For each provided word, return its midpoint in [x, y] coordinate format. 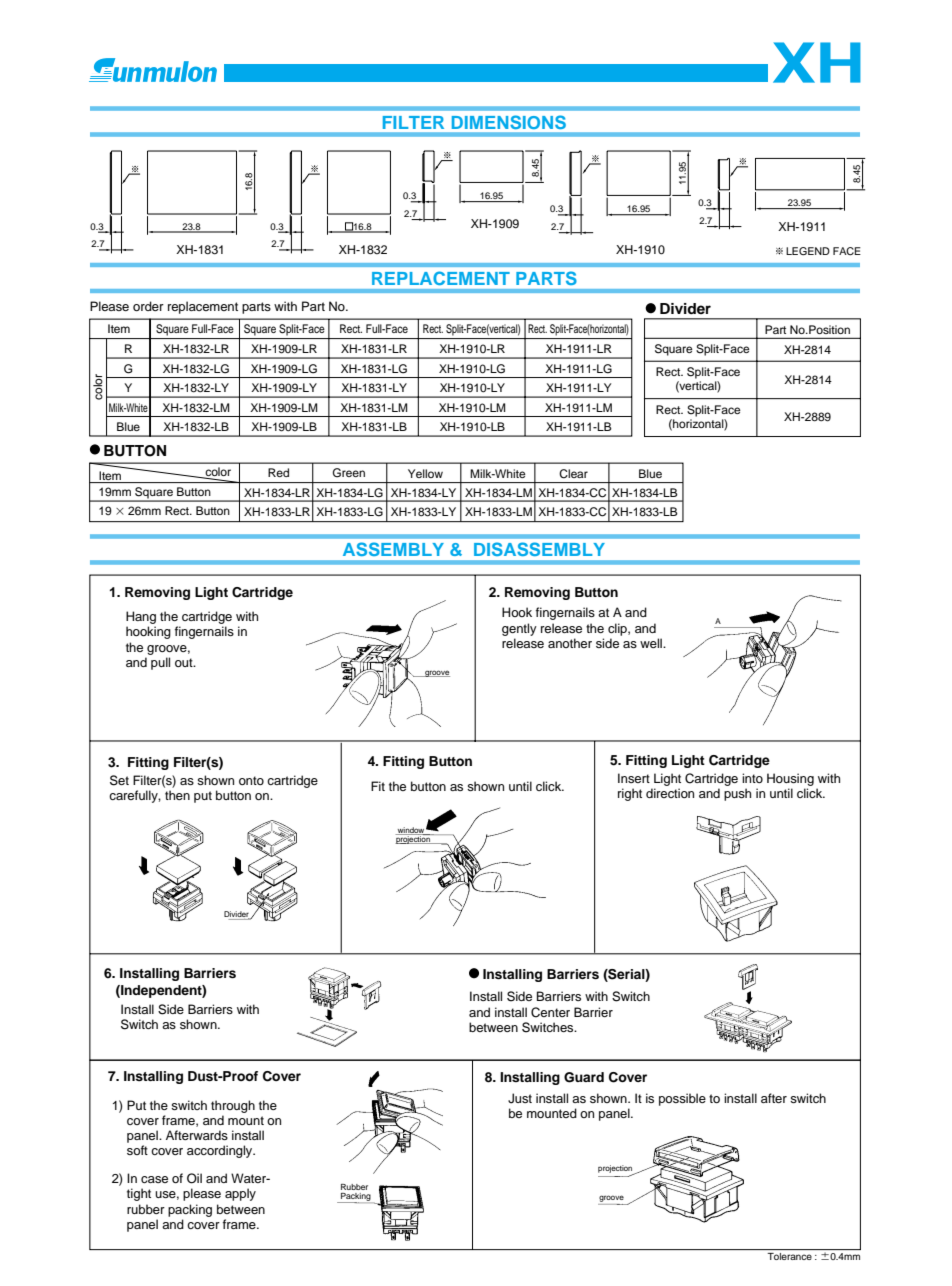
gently [519, 629]
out [185, 662]
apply [240, 1194]
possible [682, 1099]
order [148, 306]
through [233, 1106]
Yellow [425, 473]
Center [550, 1012]
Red [278, 472]
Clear [573, 474]
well [652, 643]
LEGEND [808, 251]
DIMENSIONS [509, 122]
